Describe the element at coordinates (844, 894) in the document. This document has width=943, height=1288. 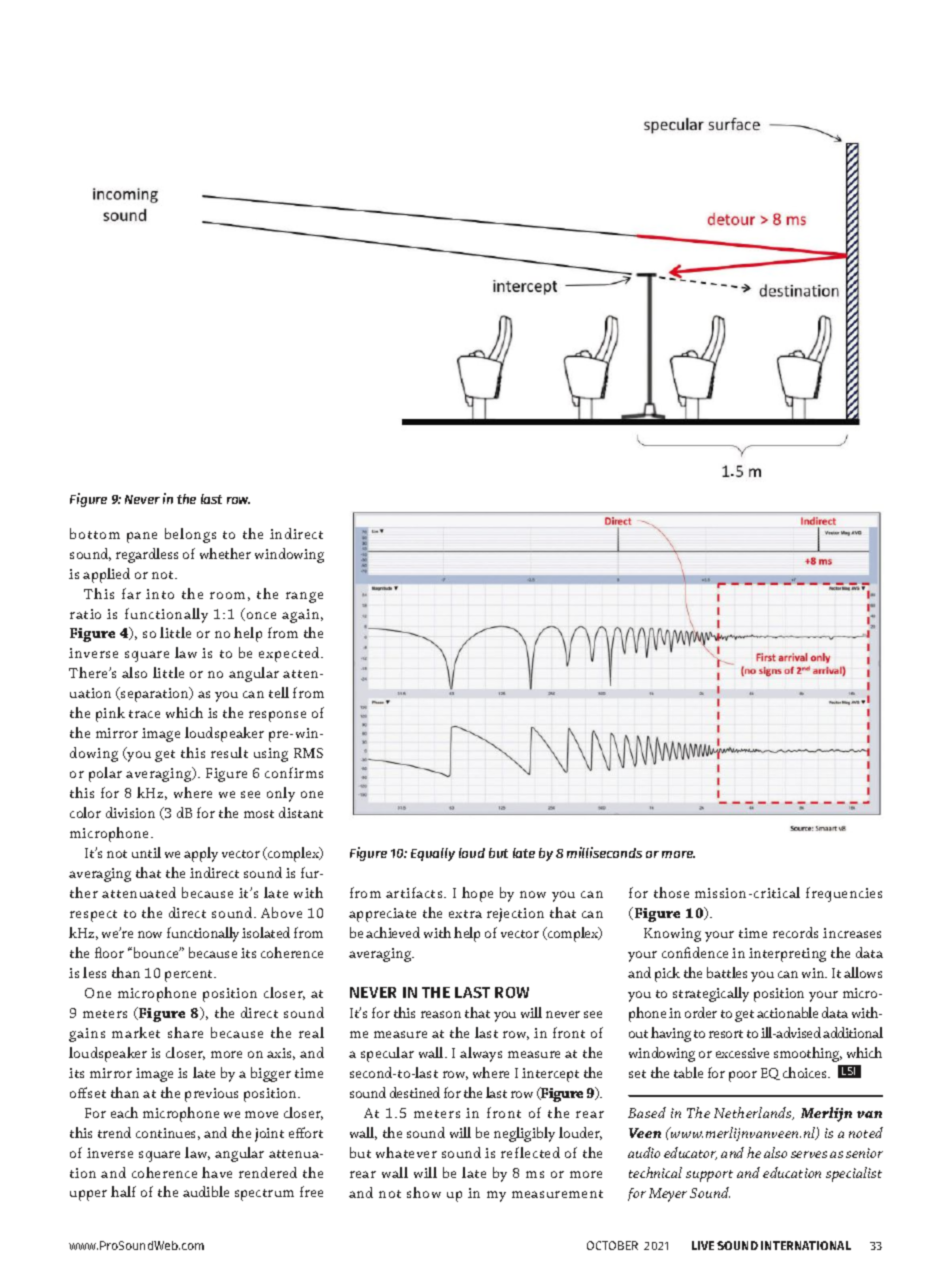
I see `frequencies` at that location.
